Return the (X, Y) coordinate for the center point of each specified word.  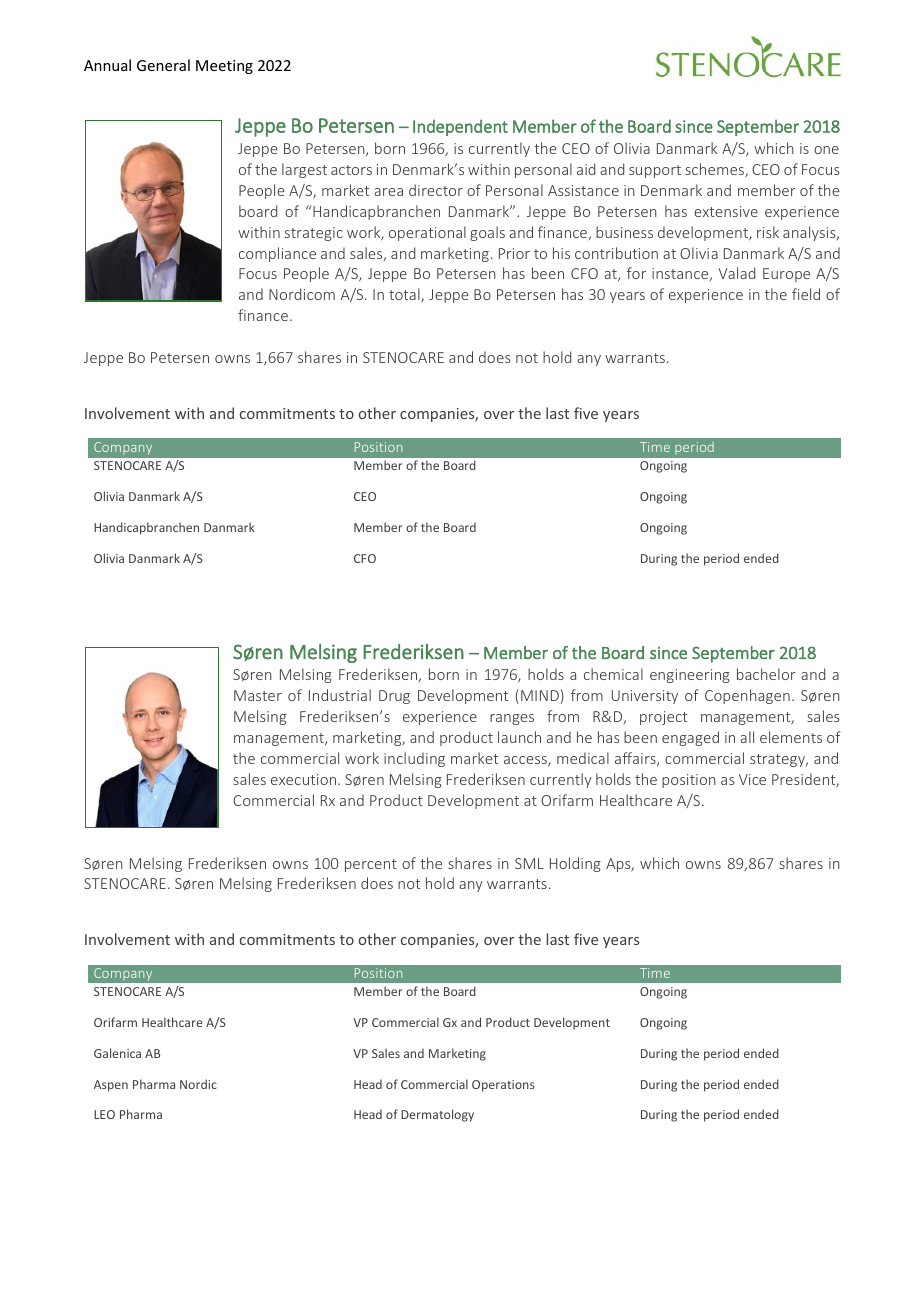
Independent (460, 127)
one (826, 150)
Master (258, 695)
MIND (540, 695)
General (163, 65)
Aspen (111, 1086)
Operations (503, 1086)
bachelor (766, 674)
